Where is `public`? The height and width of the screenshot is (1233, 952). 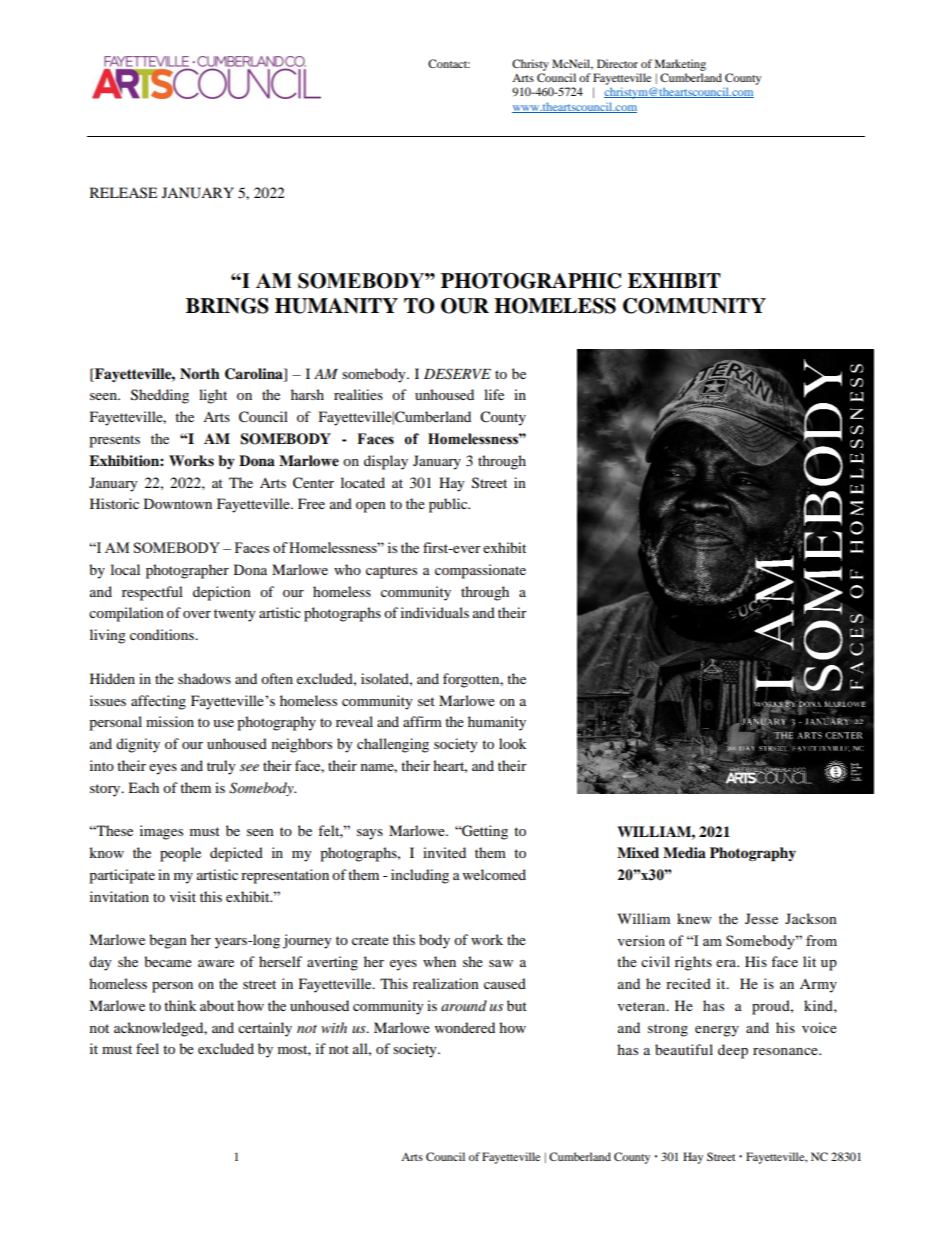 public is located at coordinates (449, 505).
